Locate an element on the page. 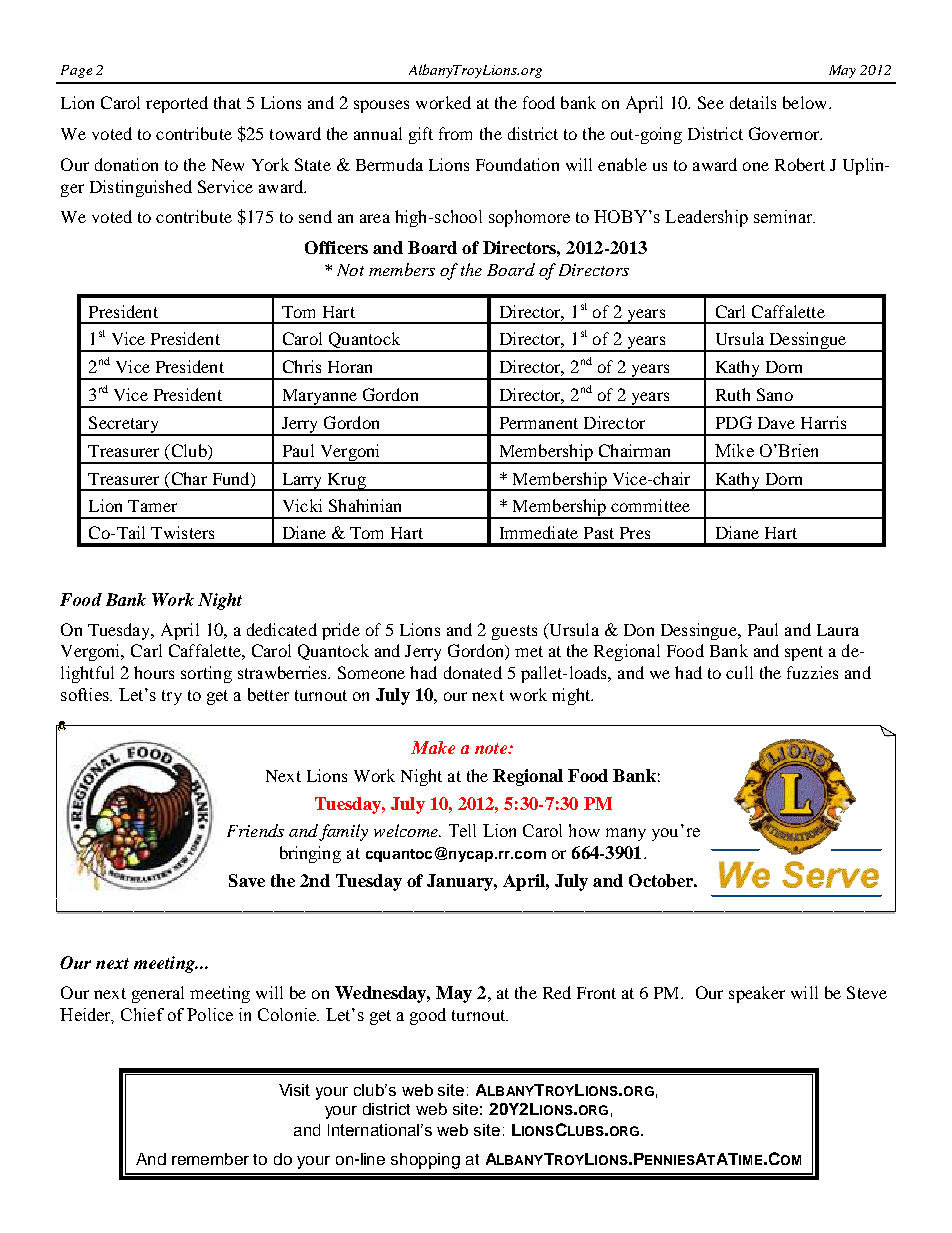  hours is located at coordinates (154, 672).
